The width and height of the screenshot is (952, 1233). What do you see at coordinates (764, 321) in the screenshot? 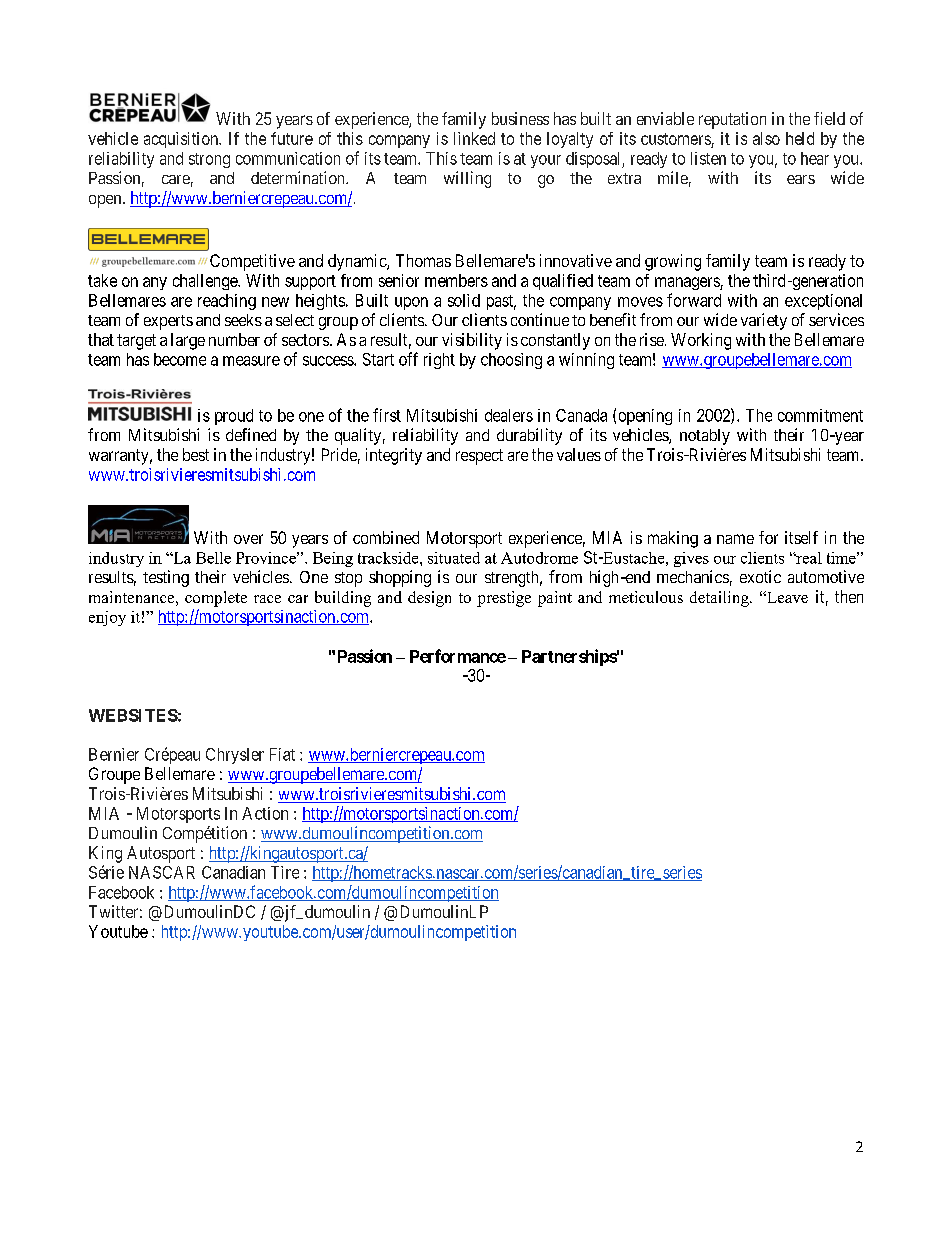
I see `variety` at bounding box center [764, 321].
